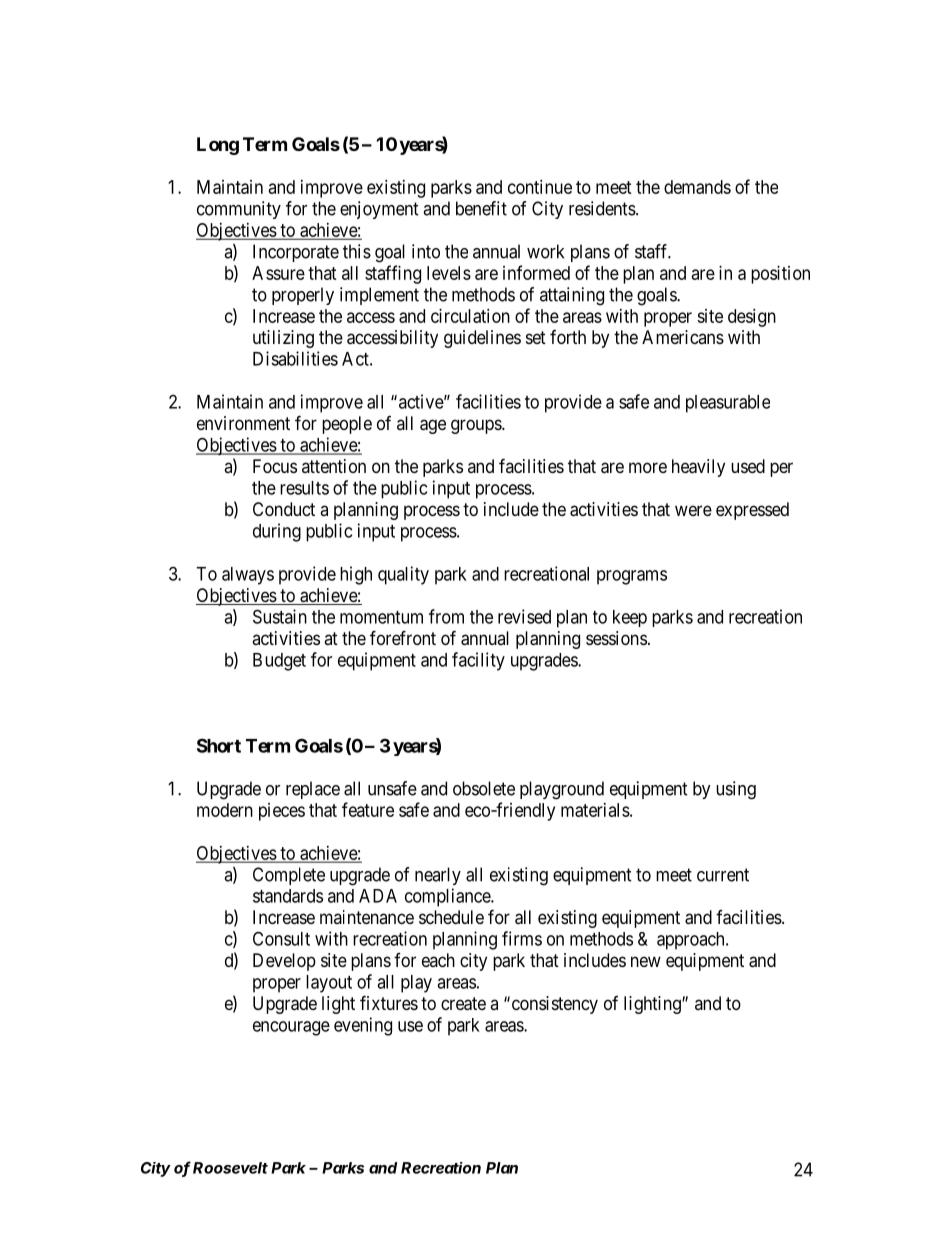 Image resolution: width=952 pixels, height=1233 pixels. I want to click on Budget, so click(279, 662).
